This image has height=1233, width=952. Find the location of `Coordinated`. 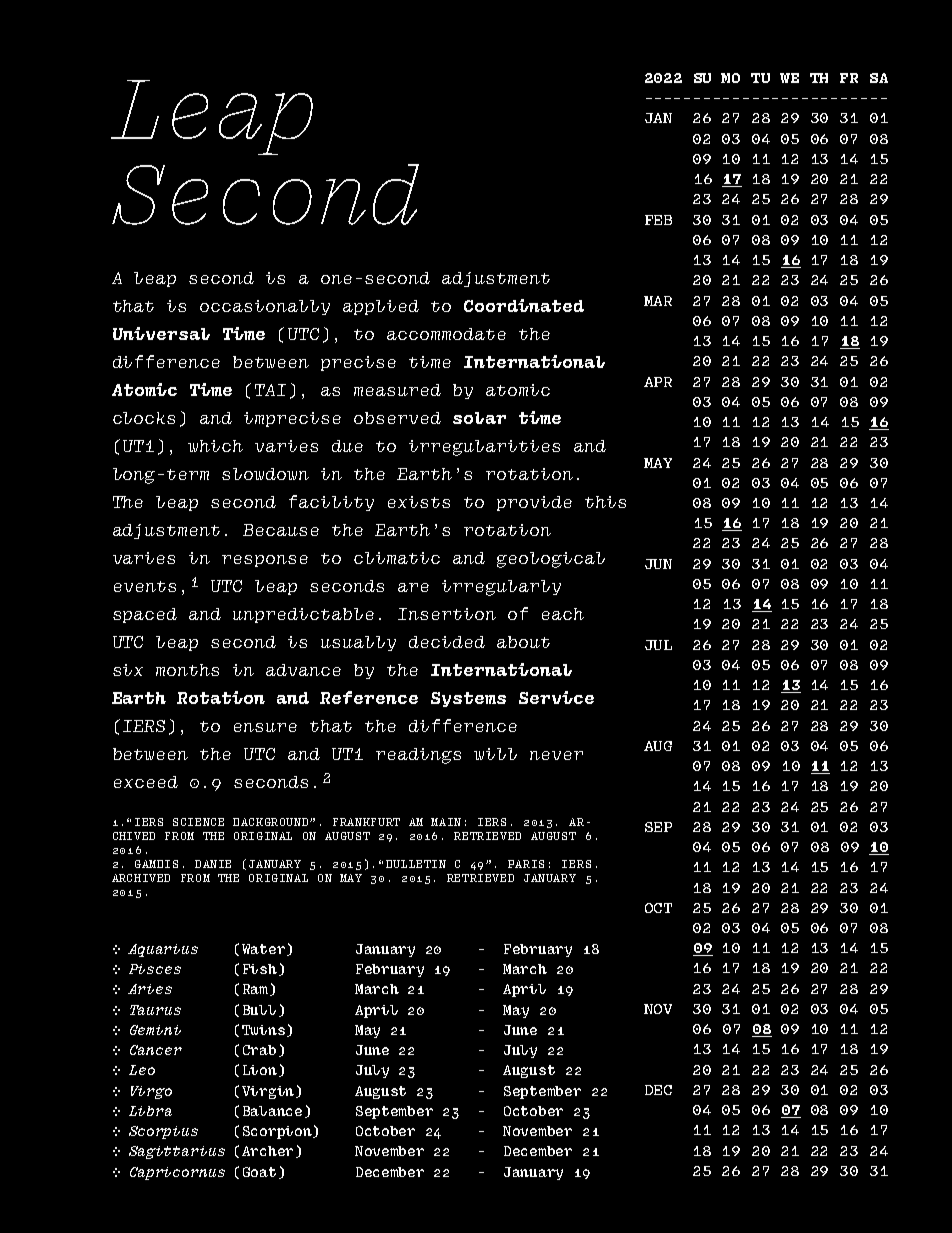

Coordinated is located at coordinates (524, 305).
